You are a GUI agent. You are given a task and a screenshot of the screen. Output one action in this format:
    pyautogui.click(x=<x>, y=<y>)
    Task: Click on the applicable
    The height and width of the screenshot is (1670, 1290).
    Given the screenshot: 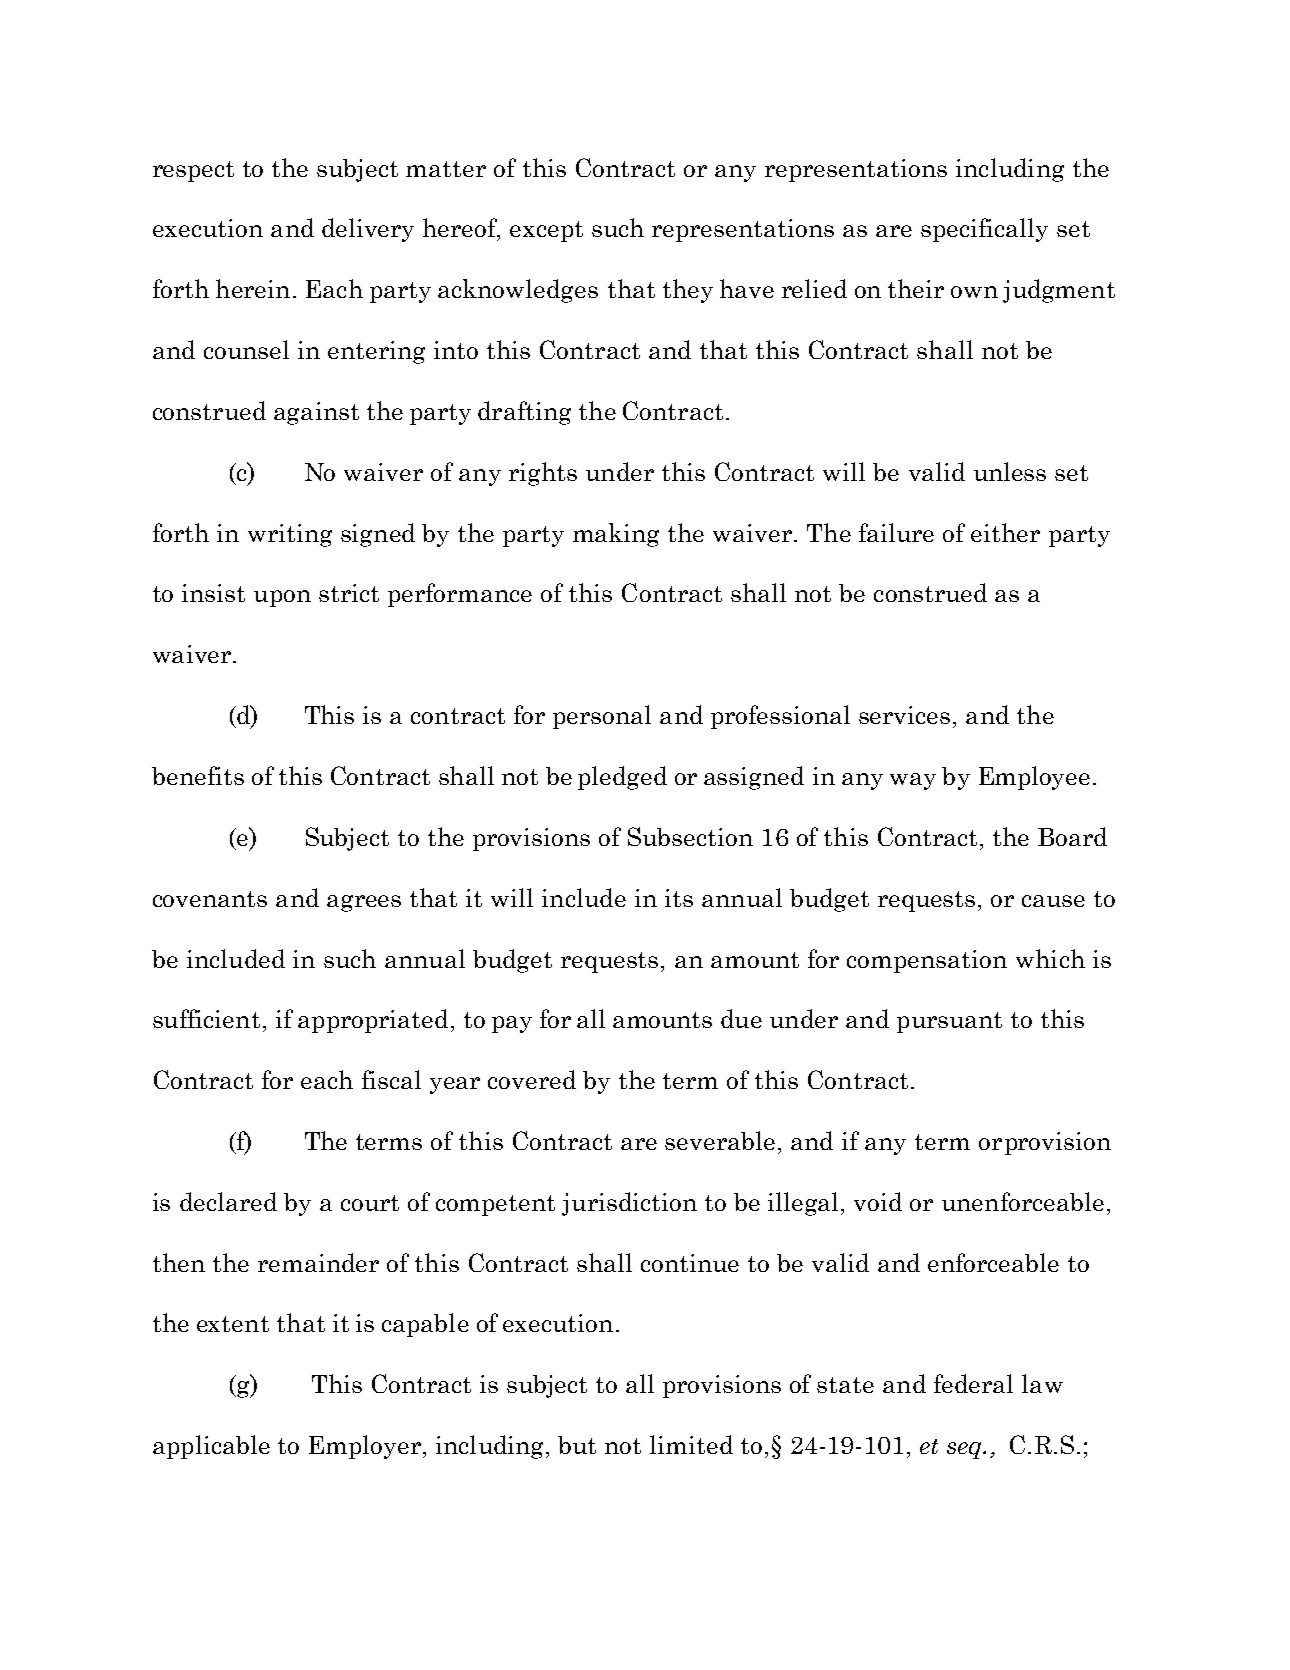 What is the action you would take?
    pyautogui.click(x=211, y=1447)
